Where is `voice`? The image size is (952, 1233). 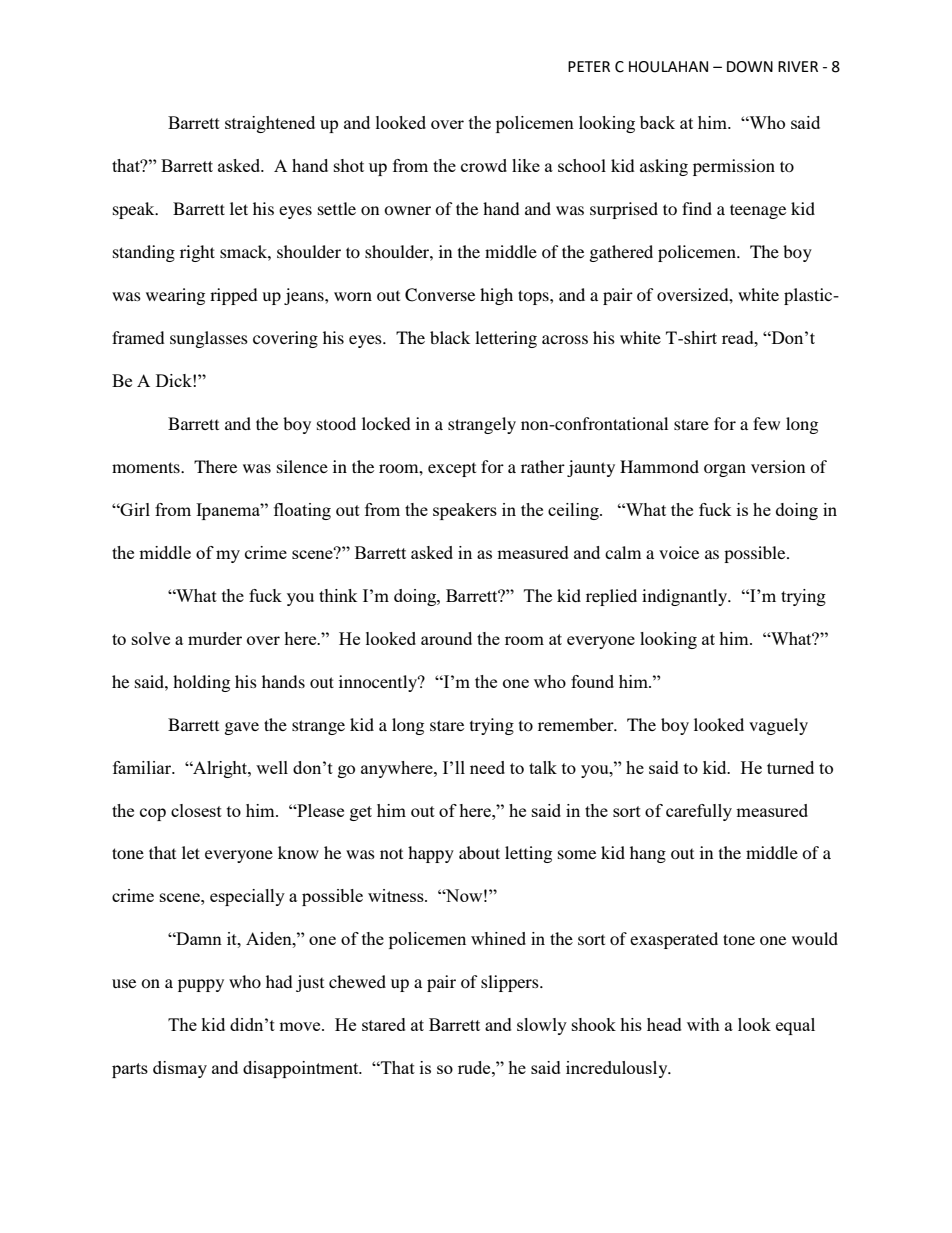 voice is located at coordinates (679, 552).
